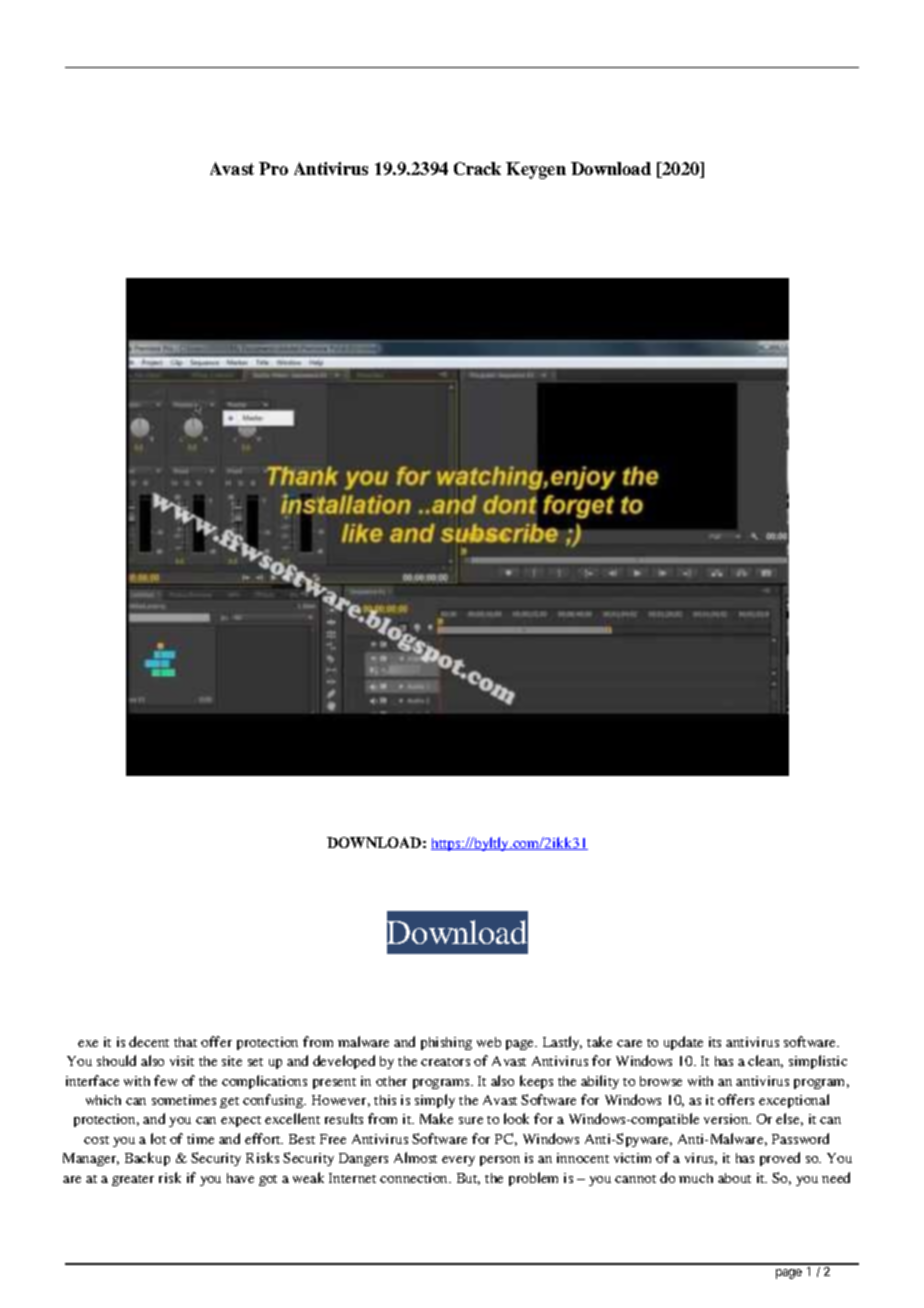 Image resolution: width=924 pixels, height=1308 pixels. Describe the element at coordinates (477, 168) in the image. I see `Crack` at that location.
